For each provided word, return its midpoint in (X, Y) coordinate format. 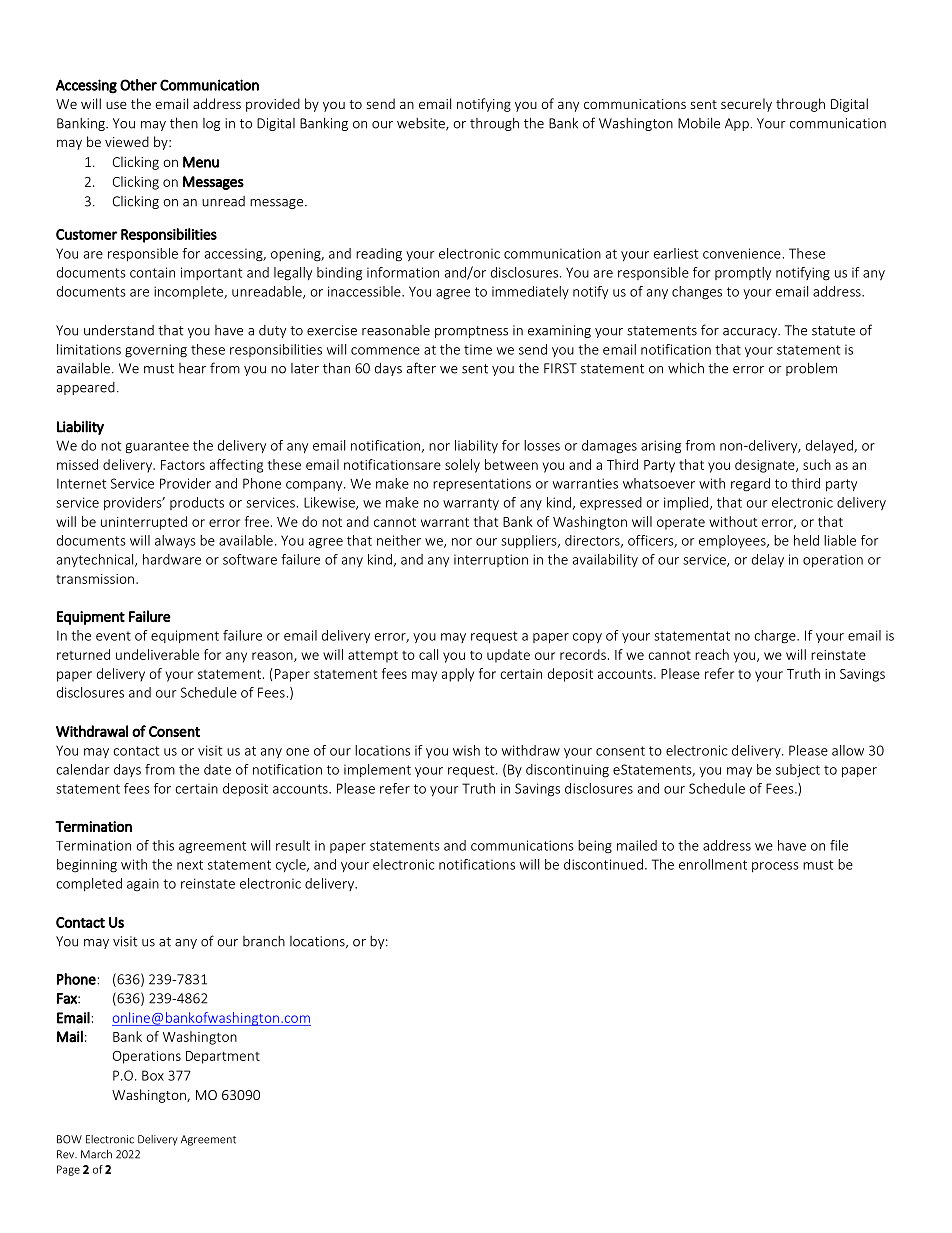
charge (776, 637)
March (96, 1154)
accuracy (751, 333)
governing (156, 351)
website (422, 124)
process (775, 867)
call (428, 654)
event (113, 636)
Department (223, 1057)
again (143, 885)
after (421, 368)
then (184, 123)
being (595, 847)
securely (746, 105)
